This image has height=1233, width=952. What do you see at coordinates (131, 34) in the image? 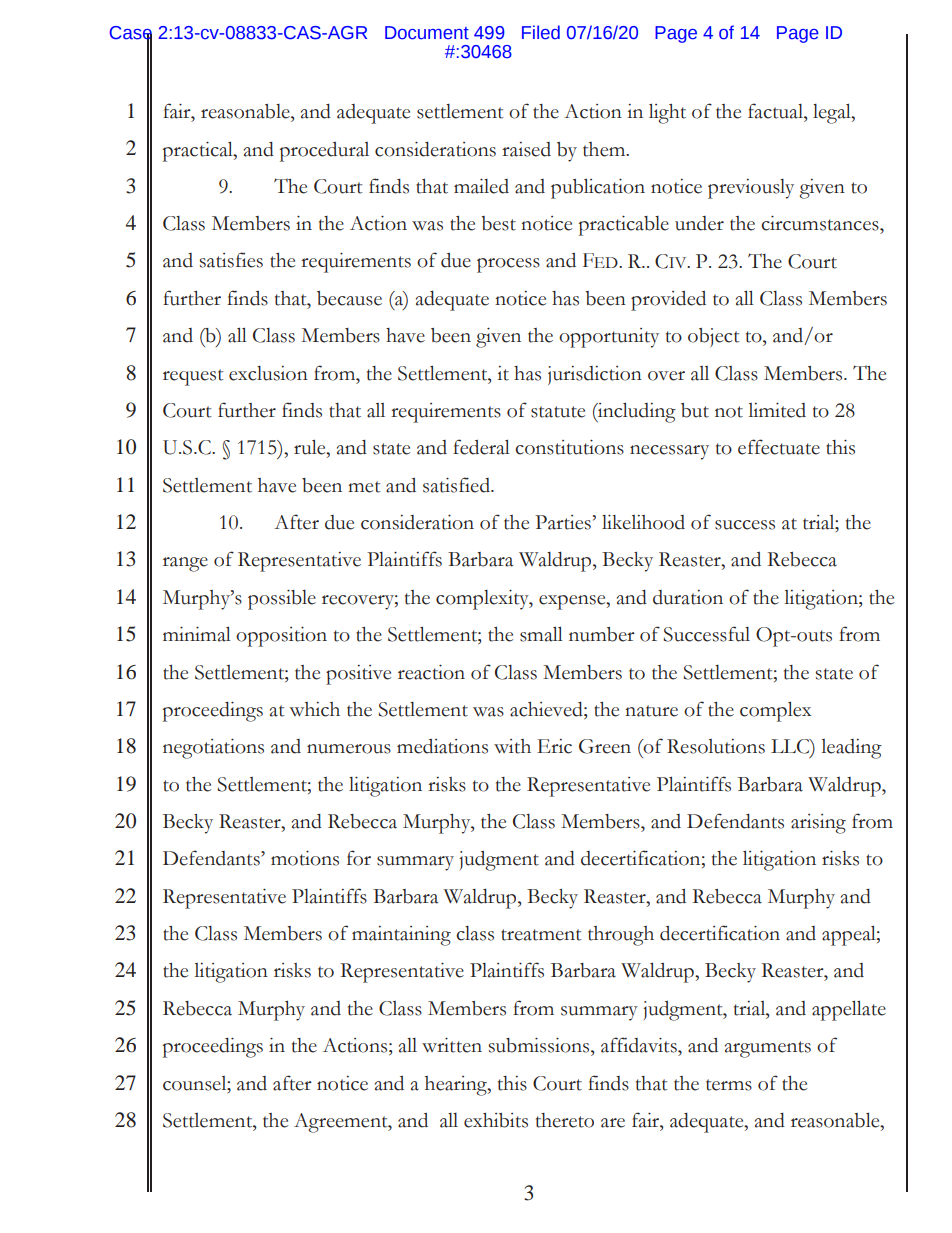
I see `Case` at bounding box center [131, 34].
